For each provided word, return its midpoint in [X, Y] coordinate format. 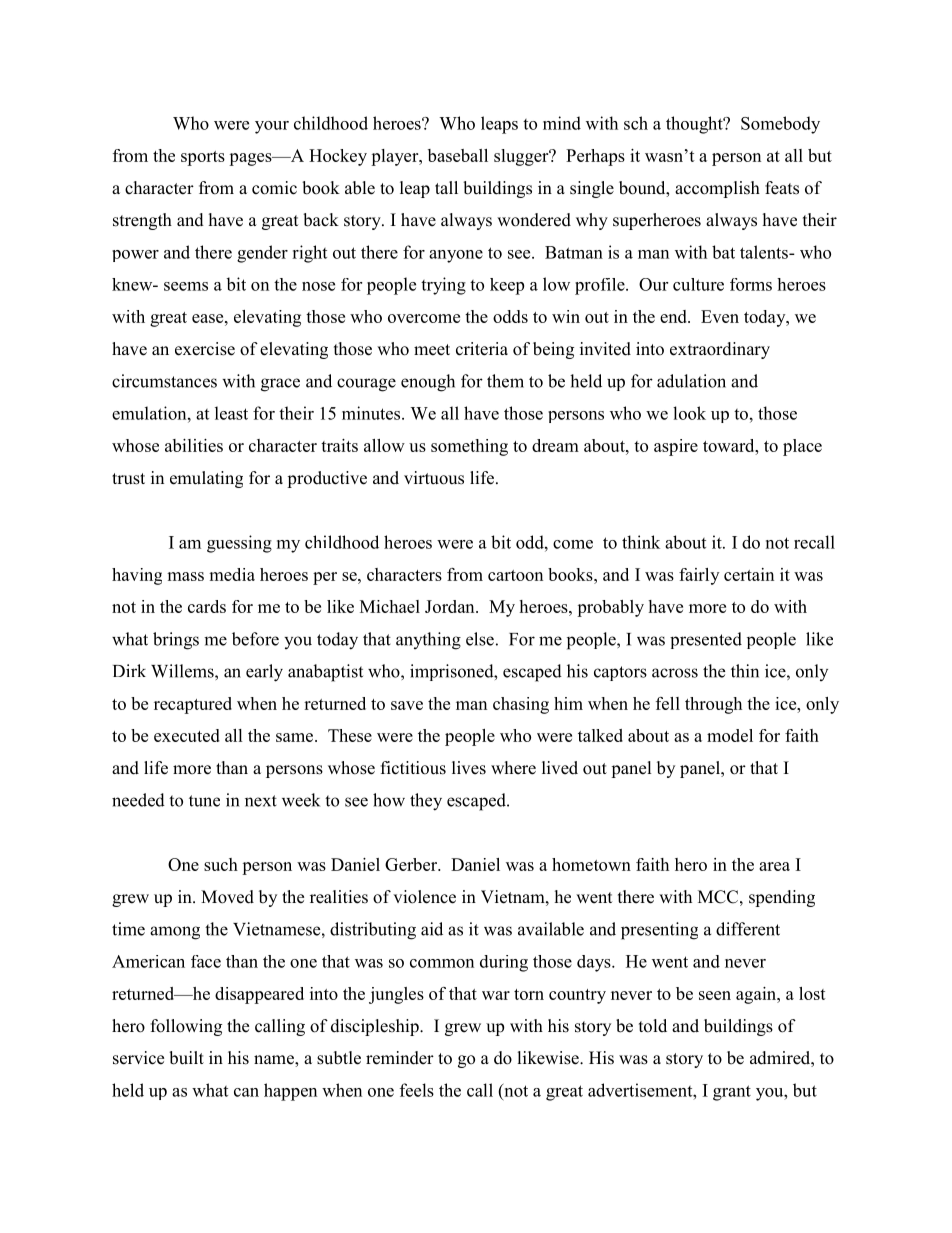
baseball [458, 155]
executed [187, 735]
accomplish [717, 189]
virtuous [434, 478]
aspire [676, 447]
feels [417, 1090]
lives [469, 768]
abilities [194, 445]
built [186, 1058]
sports [203, 158]
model [730, 735]
